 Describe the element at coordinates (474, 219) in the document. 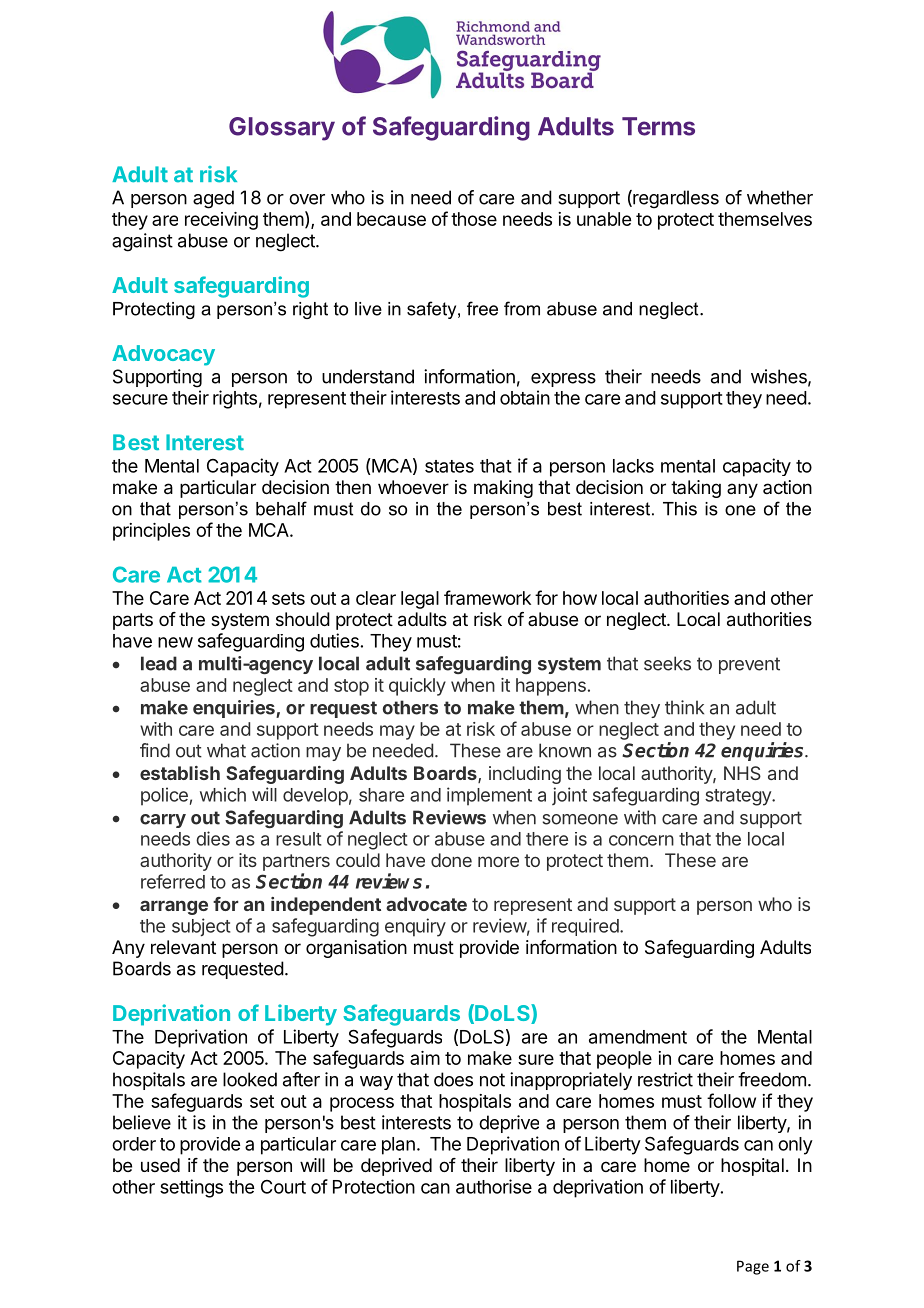

I see `those` at that location.
